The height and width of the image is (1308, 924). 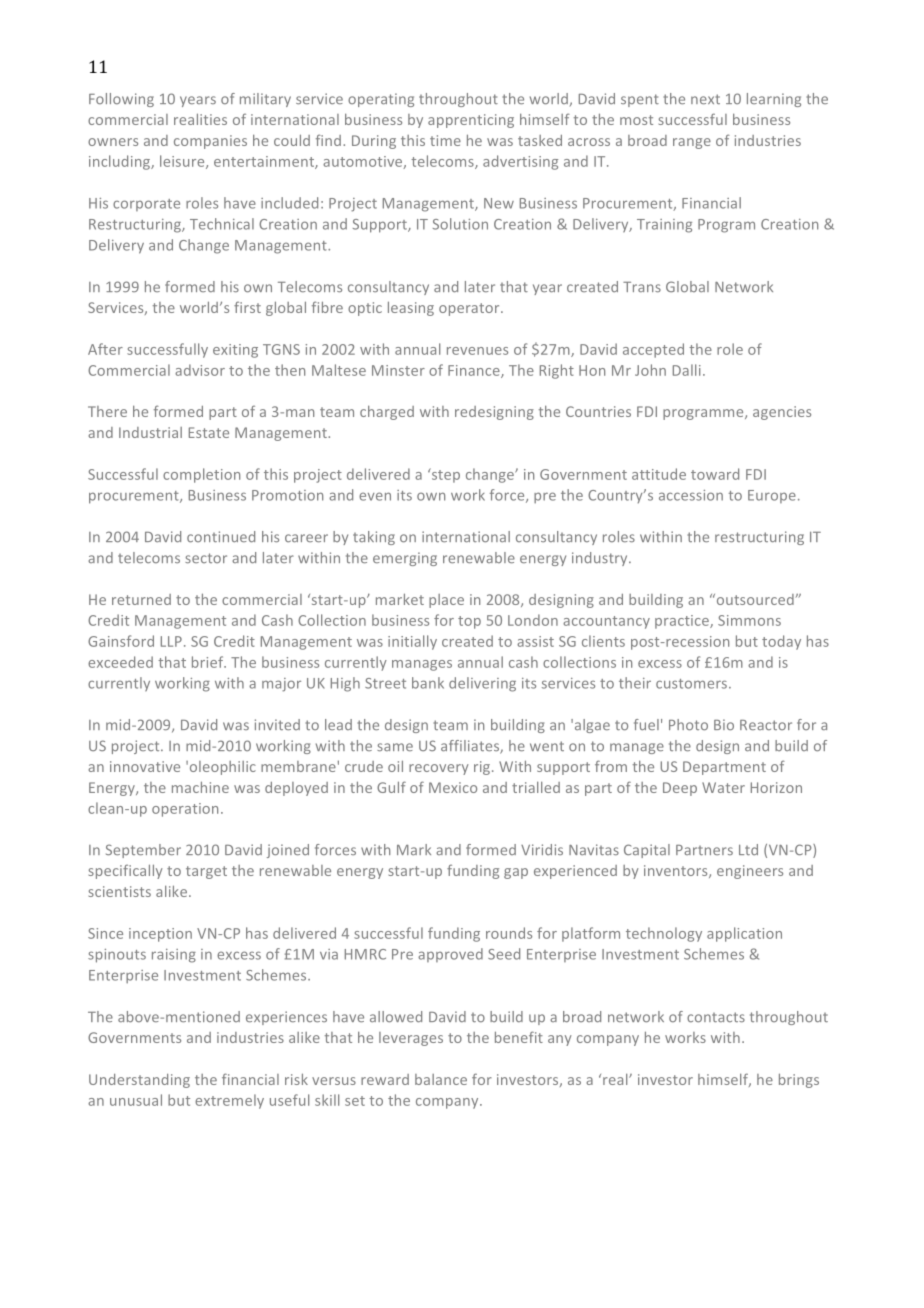 I want to click on range, so click(x=692, y=143).
